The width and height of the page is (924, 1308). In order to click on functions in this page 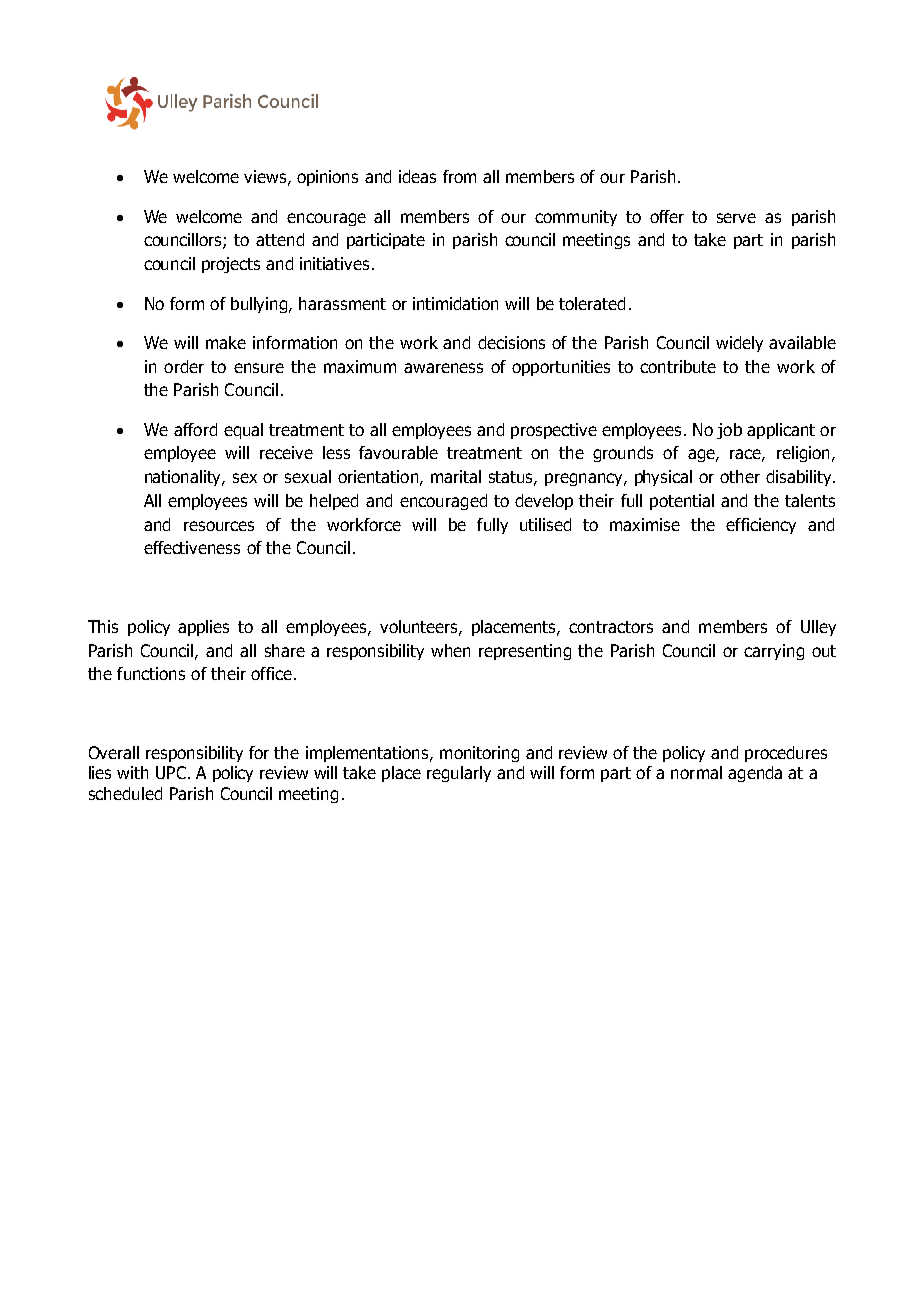, I will do `click(151, 673)`.
